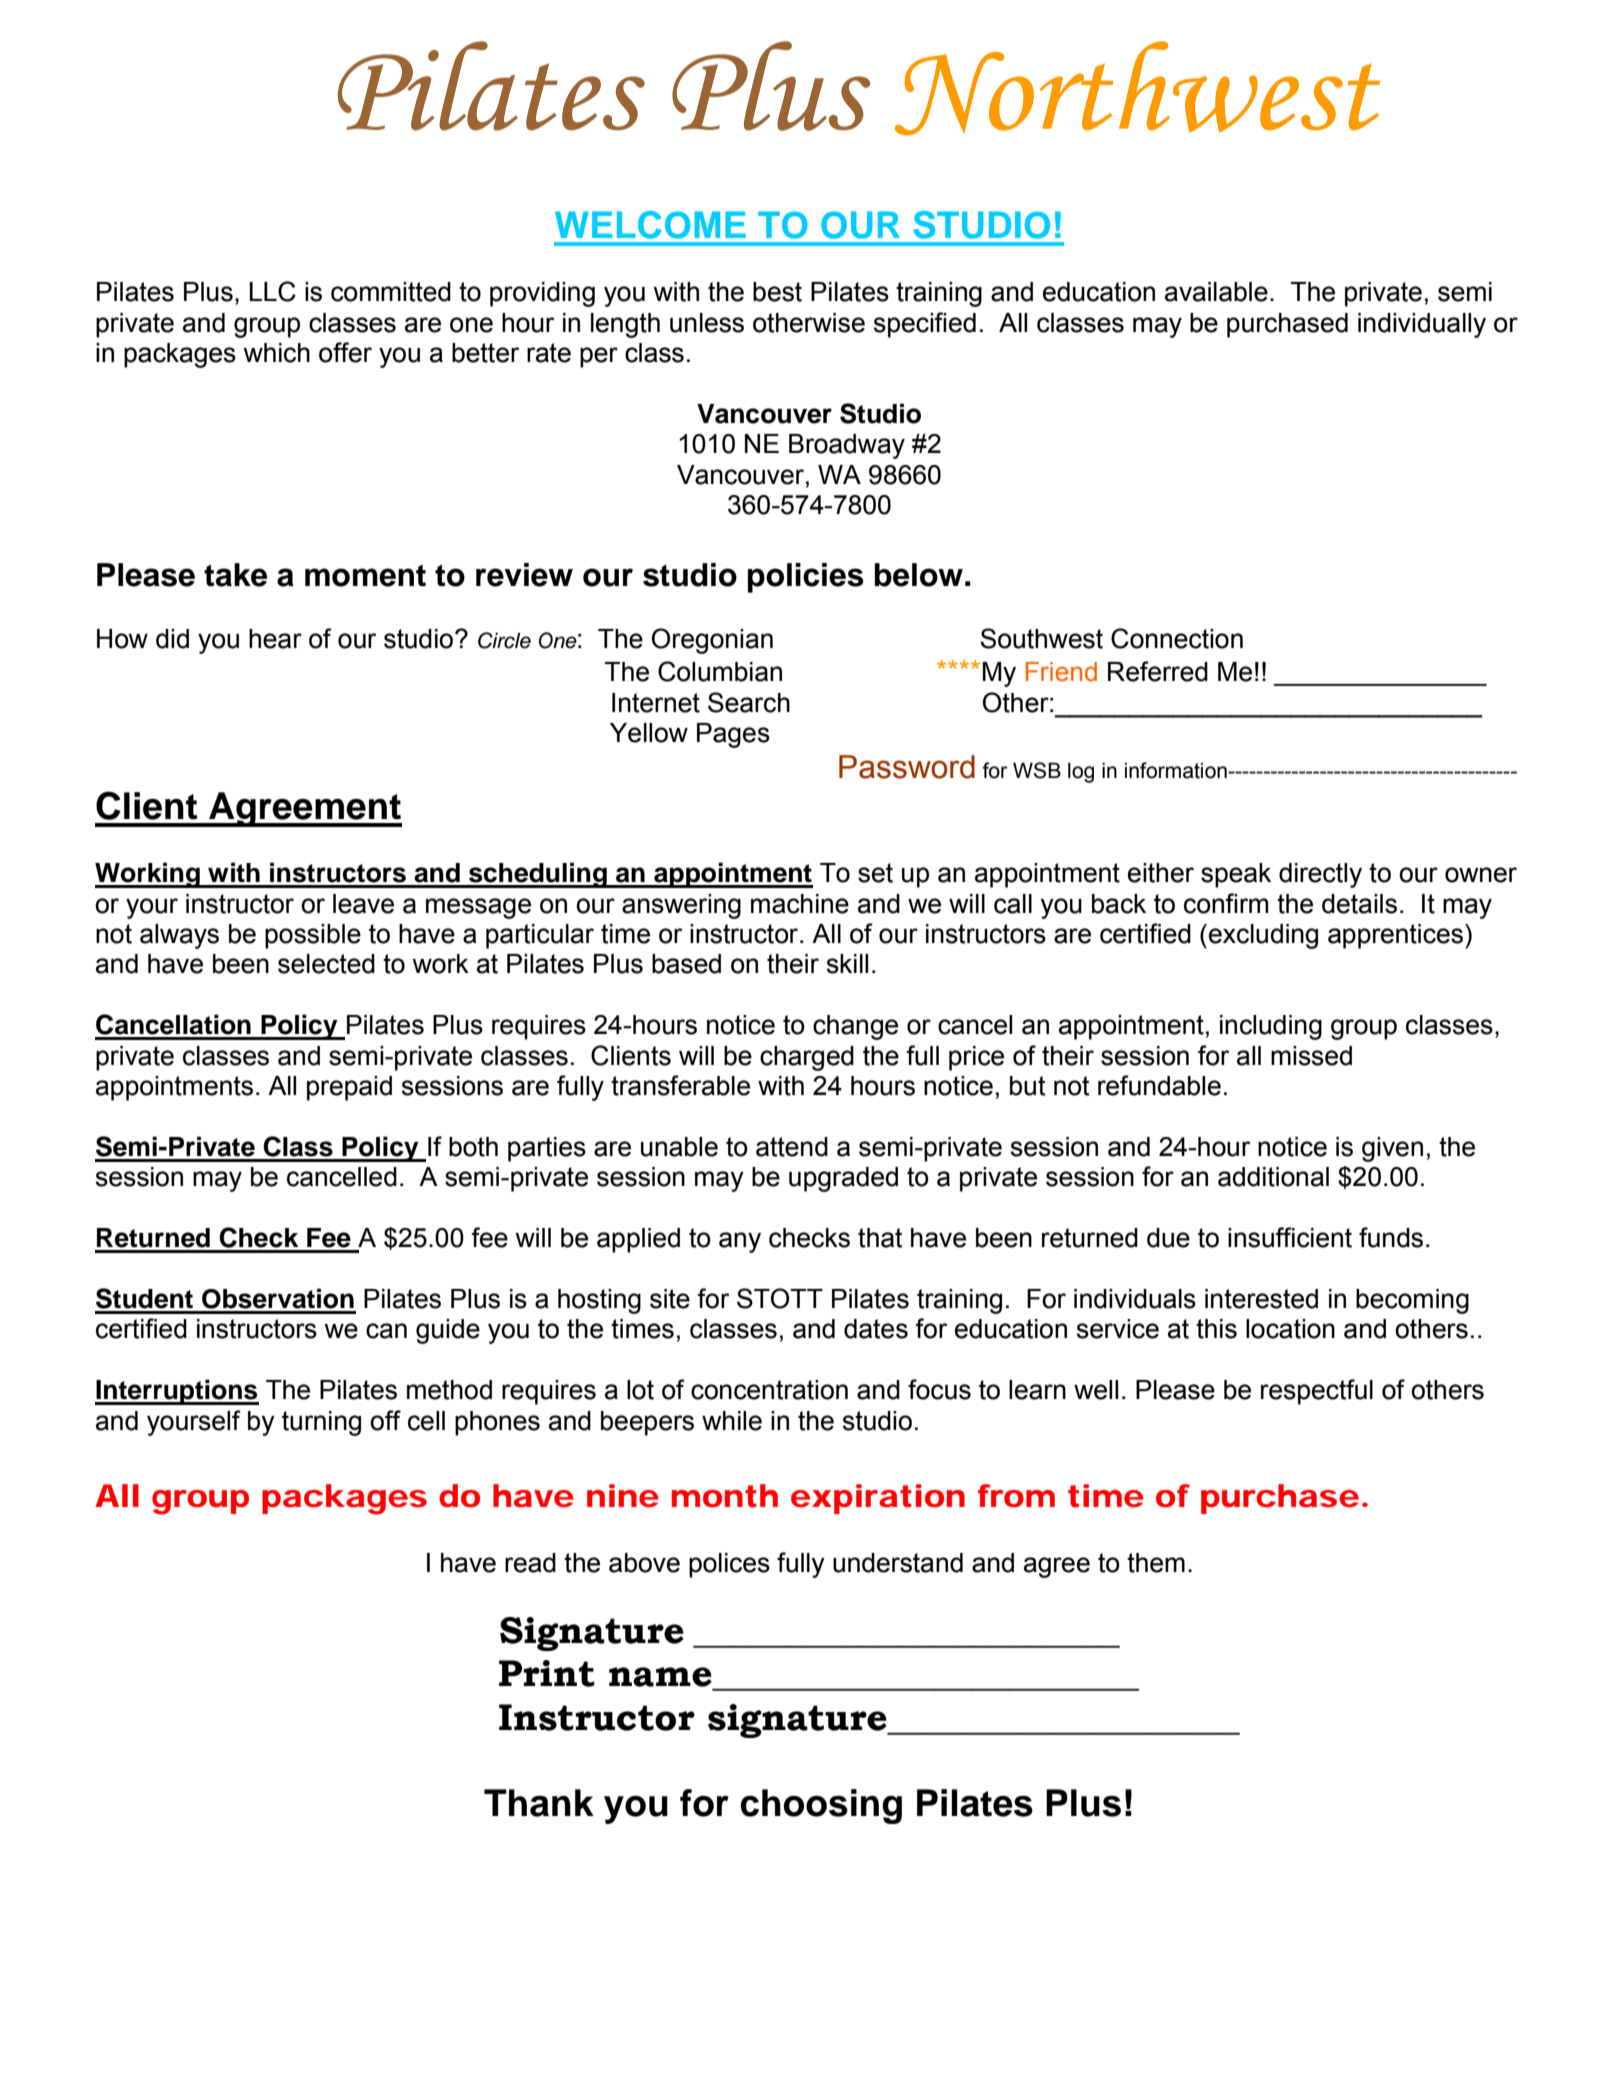  I want to click on LLC, so click(273, 291).
